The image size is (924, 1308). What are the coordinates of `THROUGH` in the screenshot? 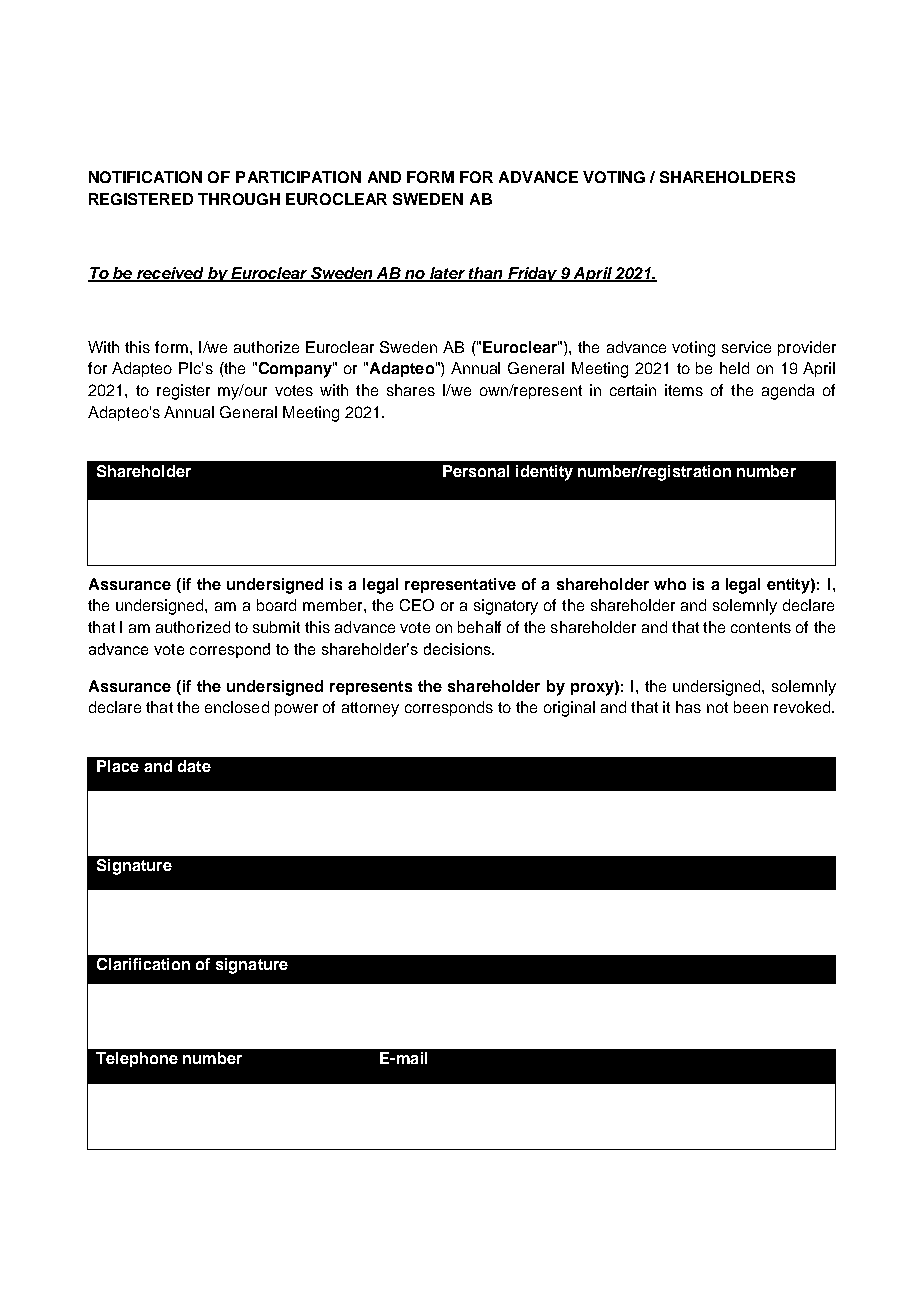 It's located at (239, 199).
